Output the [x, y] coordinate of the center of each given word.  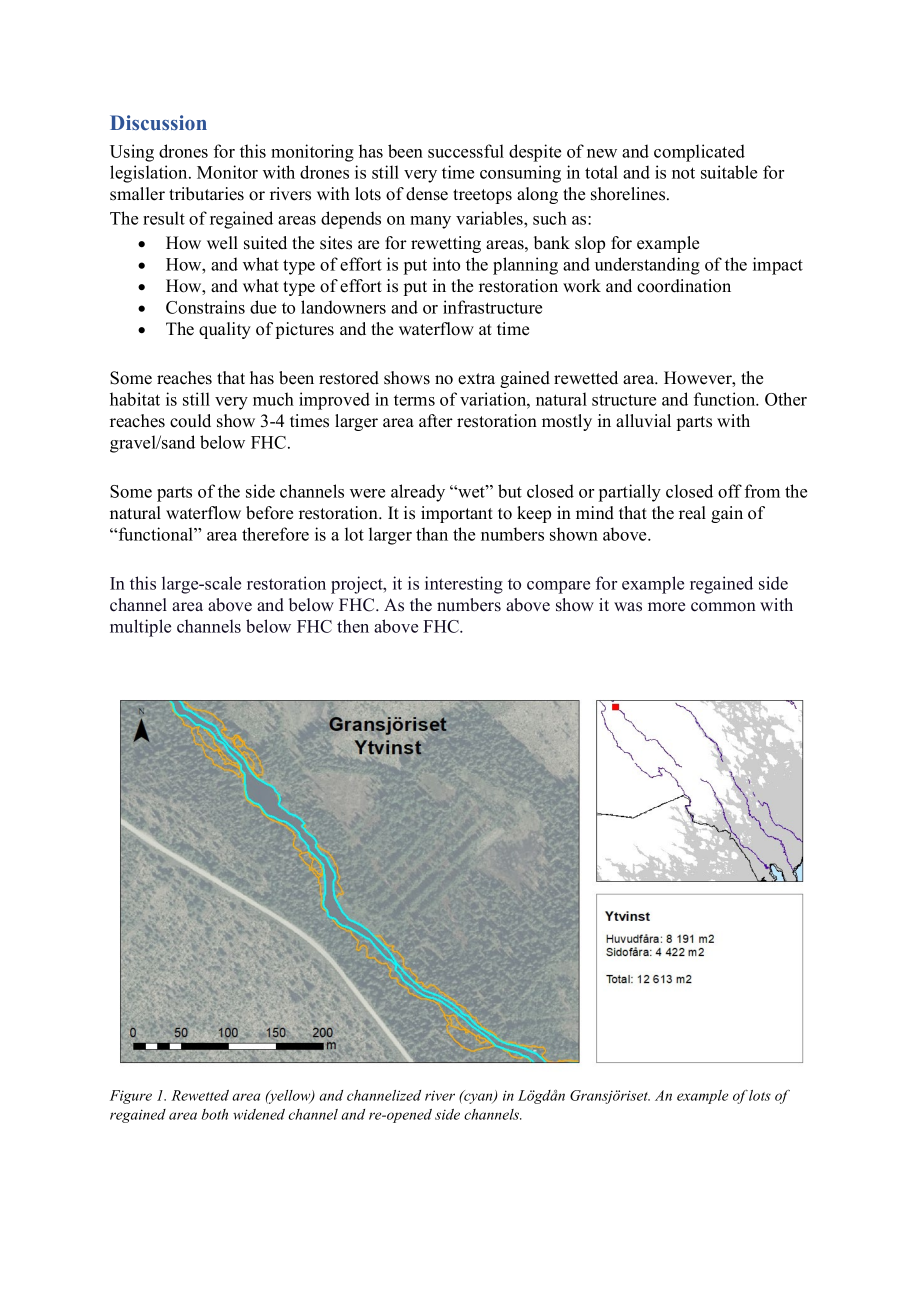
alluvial [643, 420]
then [353, 626]
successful [466, 151]
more [666, 607]
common [723, 607]
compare [558, 587]
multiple [140, 628]
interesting [464, 585]
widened [259, 1114]
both [214, 1114]
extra [476, 379]
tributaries [206, 194]
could [190, 421]
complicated [699, 153]
